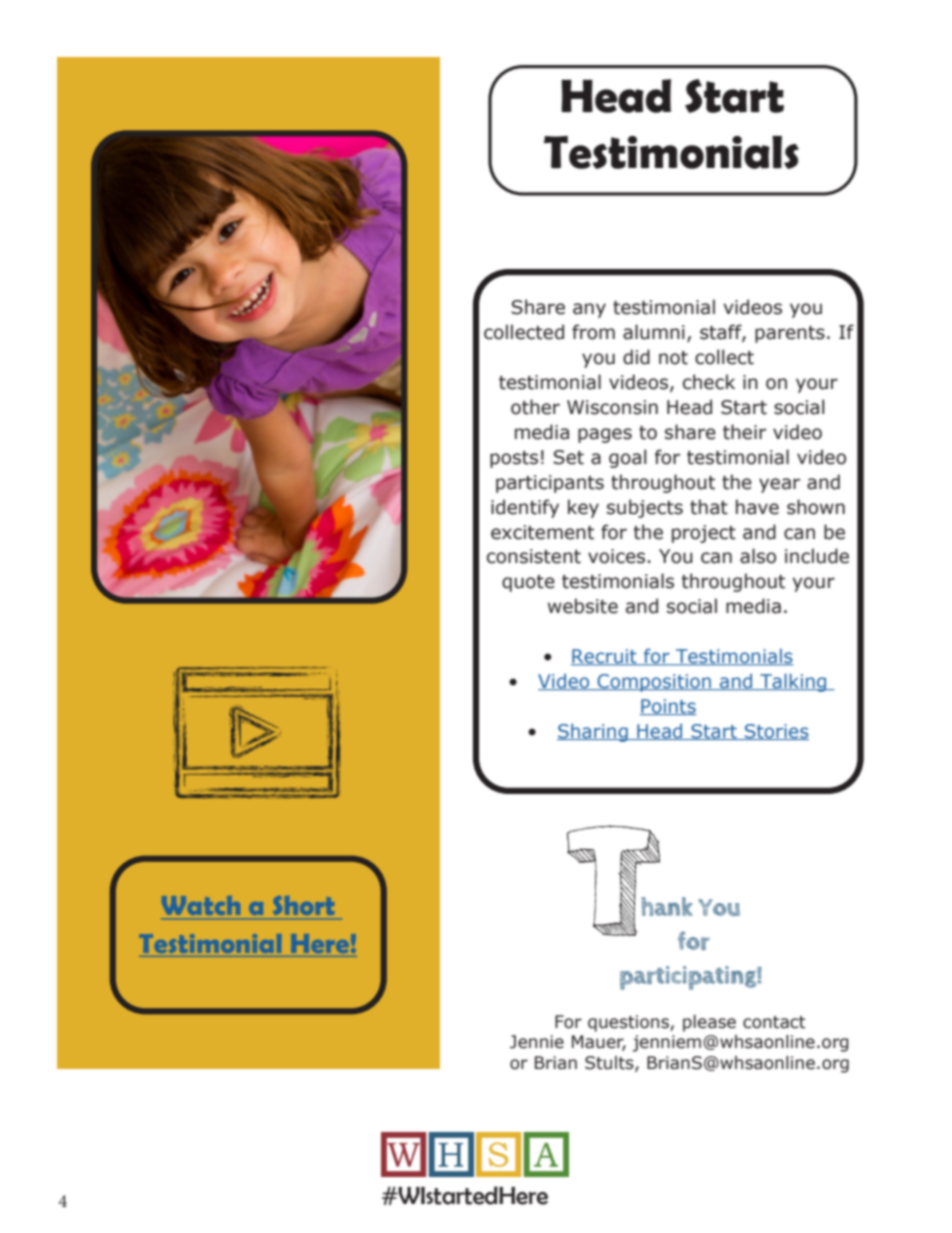 This page has height=1233, width=952. Describe the element at coordinates (525, 508) in the page. I see `identify` at that location.
